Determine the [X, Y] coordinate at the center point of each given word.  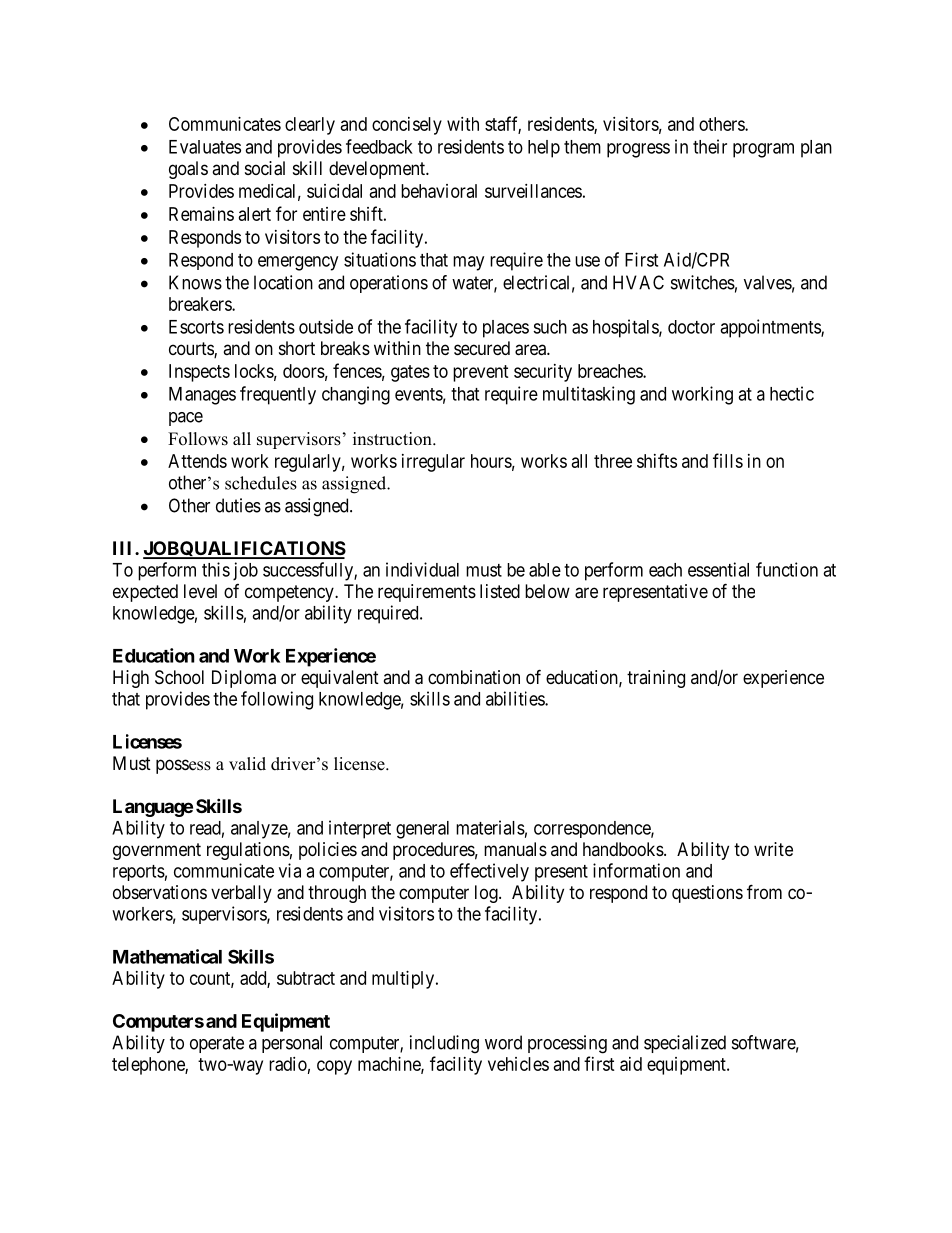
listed [500, 591]
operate [217, 1044]
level [200, 591]
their [710, 146]
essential [718, 569]
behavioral [439, 191]
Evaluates [205, 147]
